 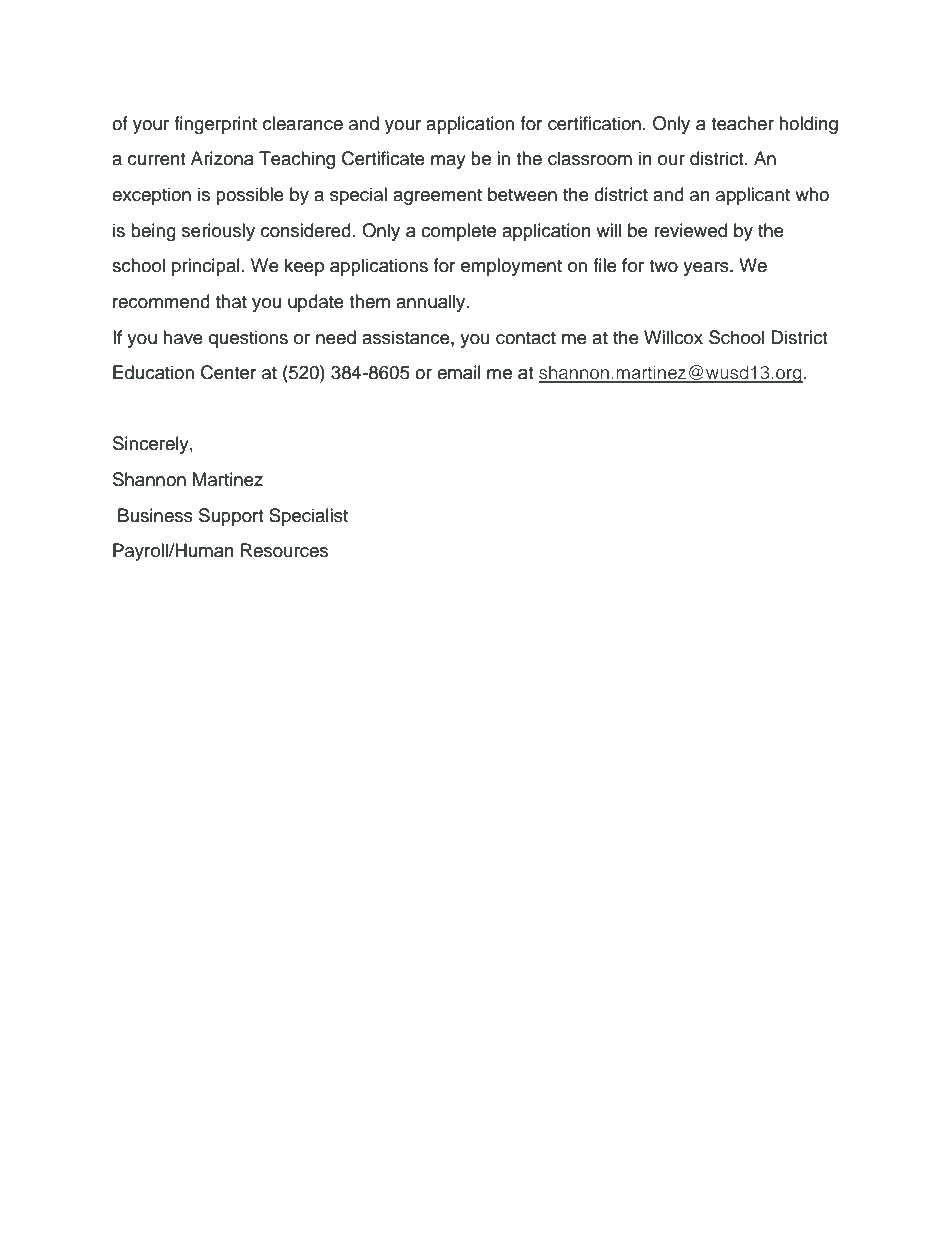 I want to click on fingerprint, so click(x=215, y=125).
